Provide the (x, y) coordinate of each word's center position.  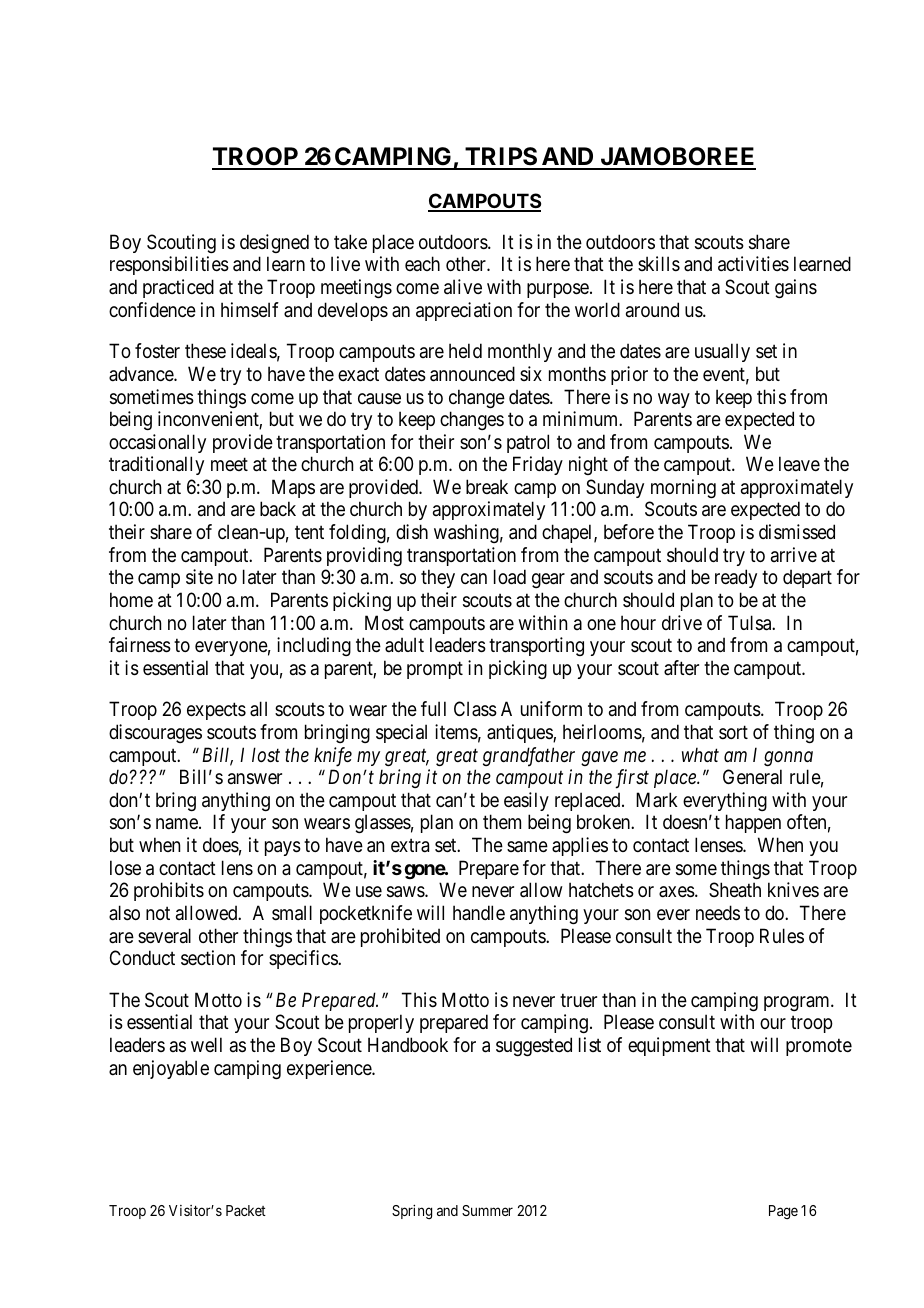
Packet (246, 1210)
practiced (178, 288)
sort (733, 732)
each (422, 263)
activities (753, 264)
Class (475, 709)
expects (216, 711)
